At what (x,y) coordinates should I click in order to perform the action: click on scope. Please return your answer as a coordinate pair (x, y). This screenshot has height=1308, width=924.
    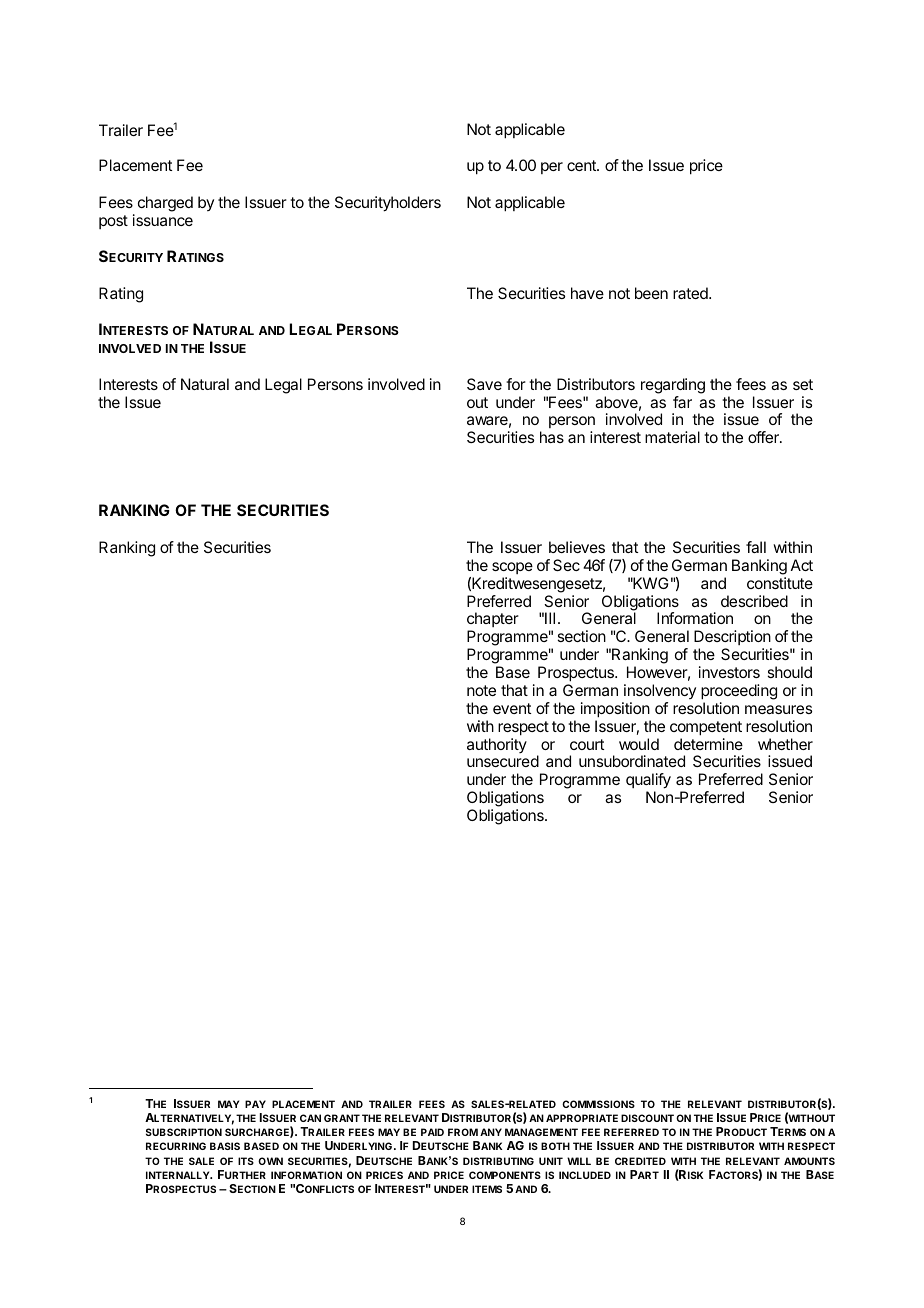
    Looking at the image, I should click on (512, 568).
